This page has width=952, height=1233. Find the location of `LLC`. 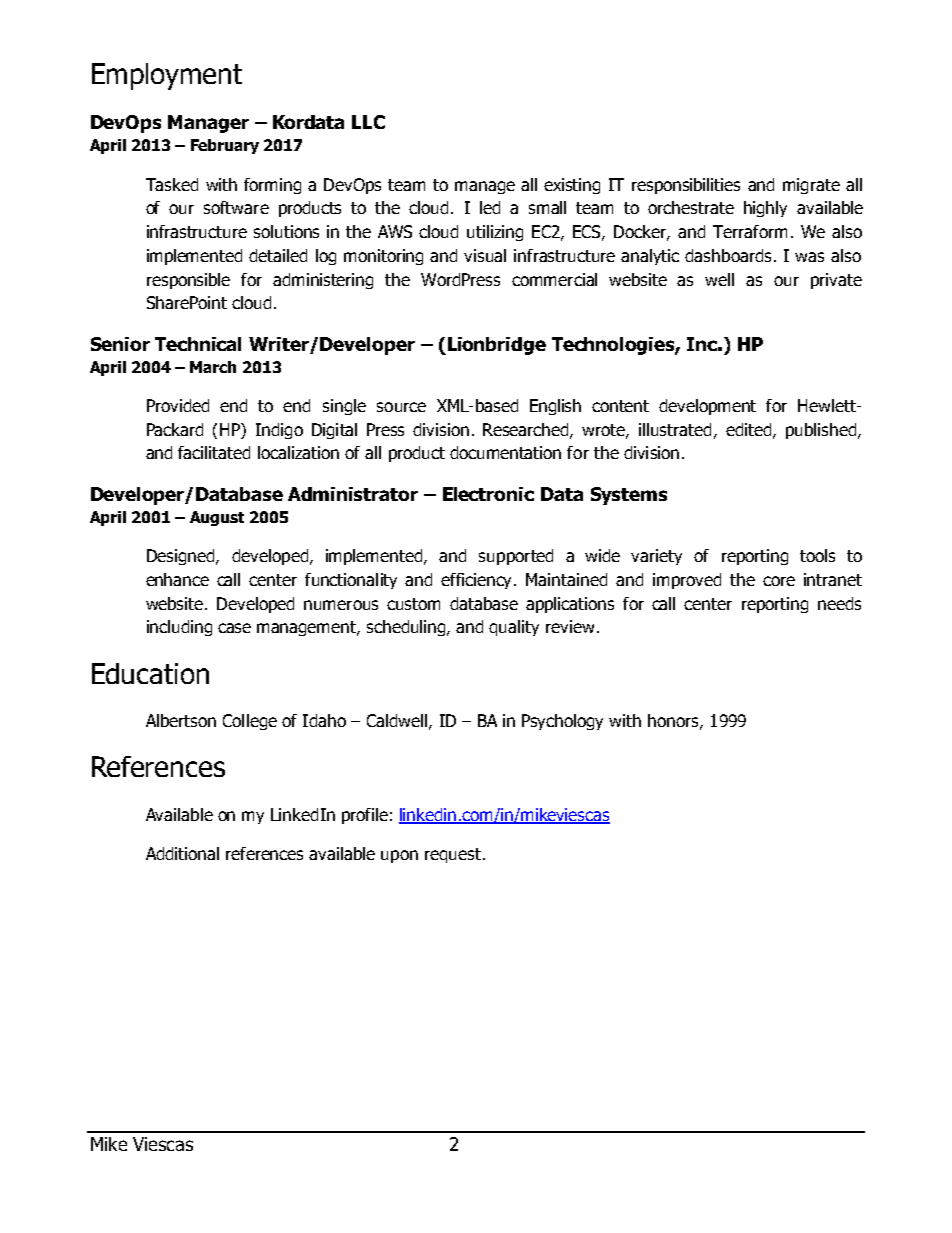

LLC is located at coordinates (368, 122).
